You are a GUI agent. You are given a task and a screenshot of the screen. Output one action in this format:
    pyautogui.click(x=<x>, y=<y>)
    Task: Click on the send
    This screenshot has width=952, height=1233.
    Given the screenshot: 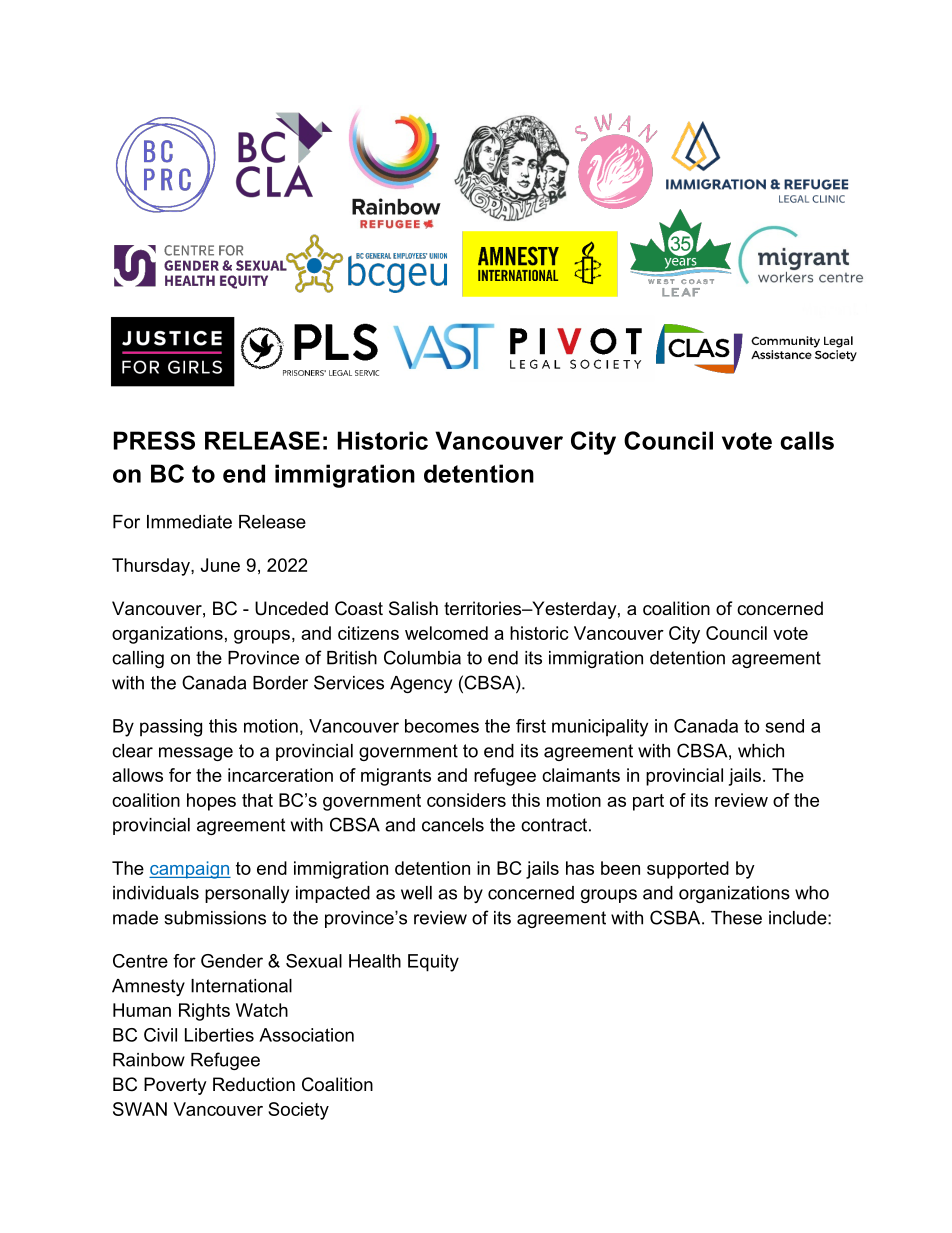 What is the action you would take?
    pyautogui.click(x=785, y=726)
